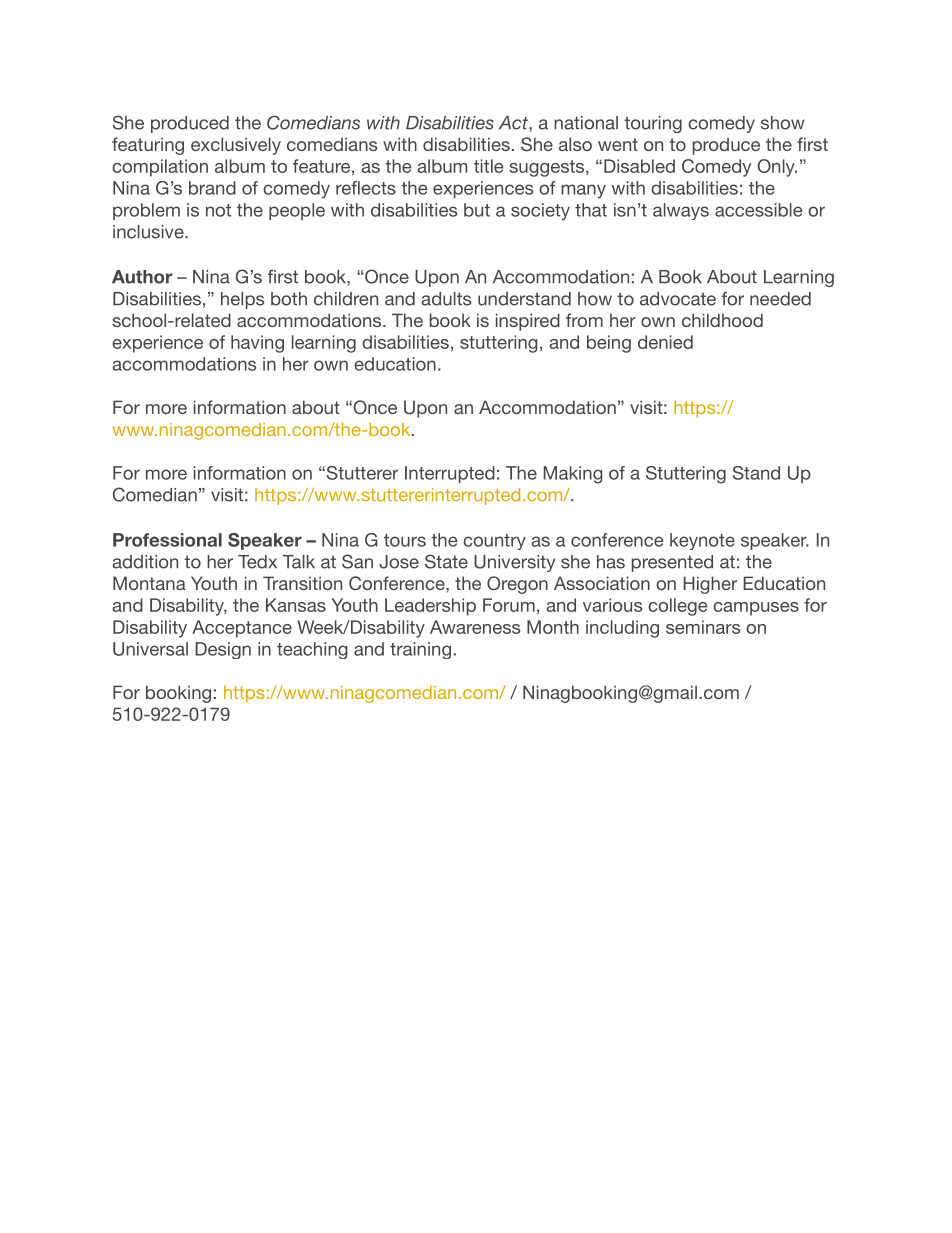 This page has width=952, height=1233. Describe the element at coordinates (236, 146) in the page. I see `exclusively` at that location.
